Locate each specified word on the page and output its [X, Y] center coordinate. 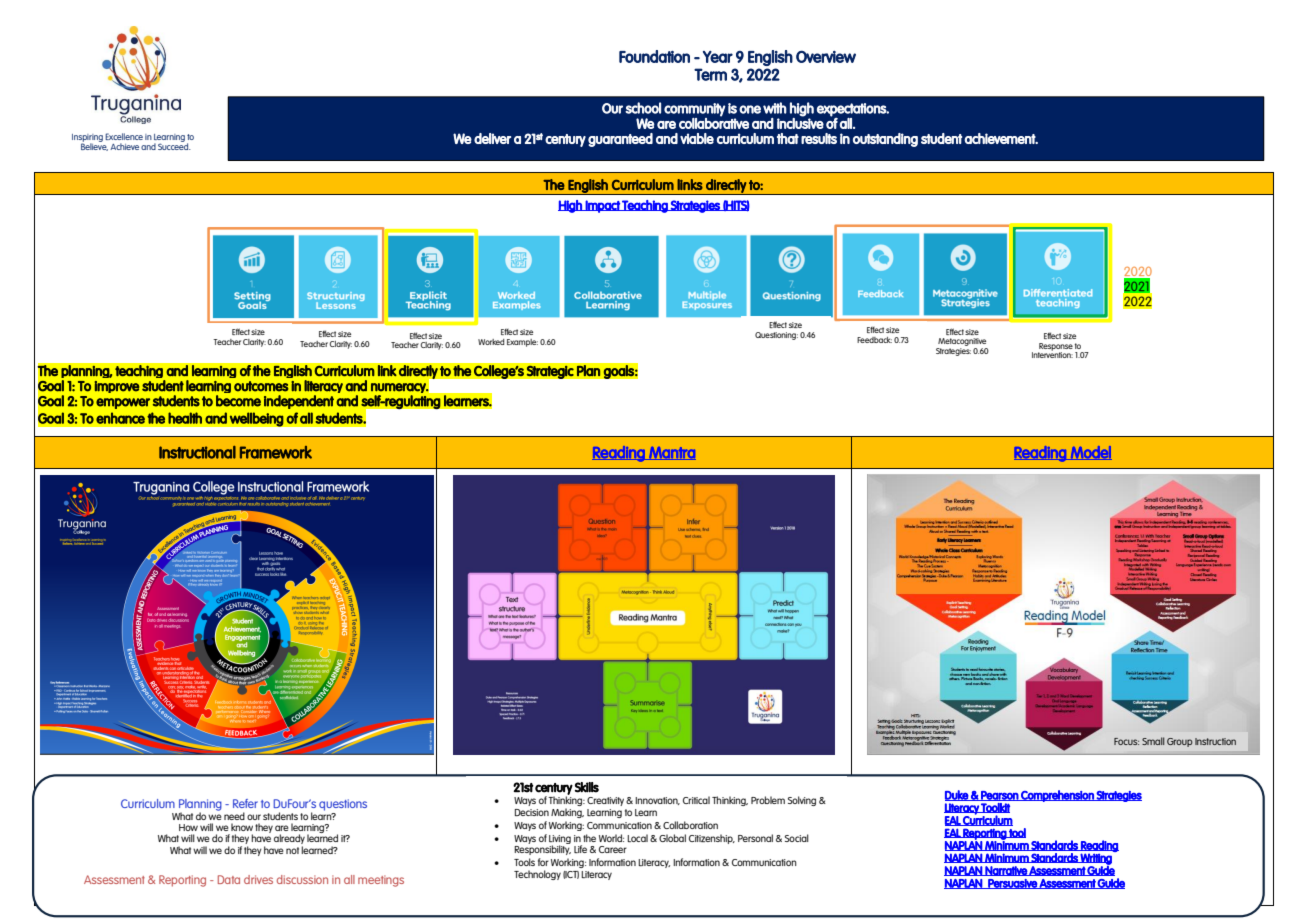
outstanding [885, 140]
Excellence [124, 136]
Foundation [654, 56]
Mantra [671, 453]
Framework [276, 452]
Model [1090, 453]
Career [613, 849]
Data [229, 879]
